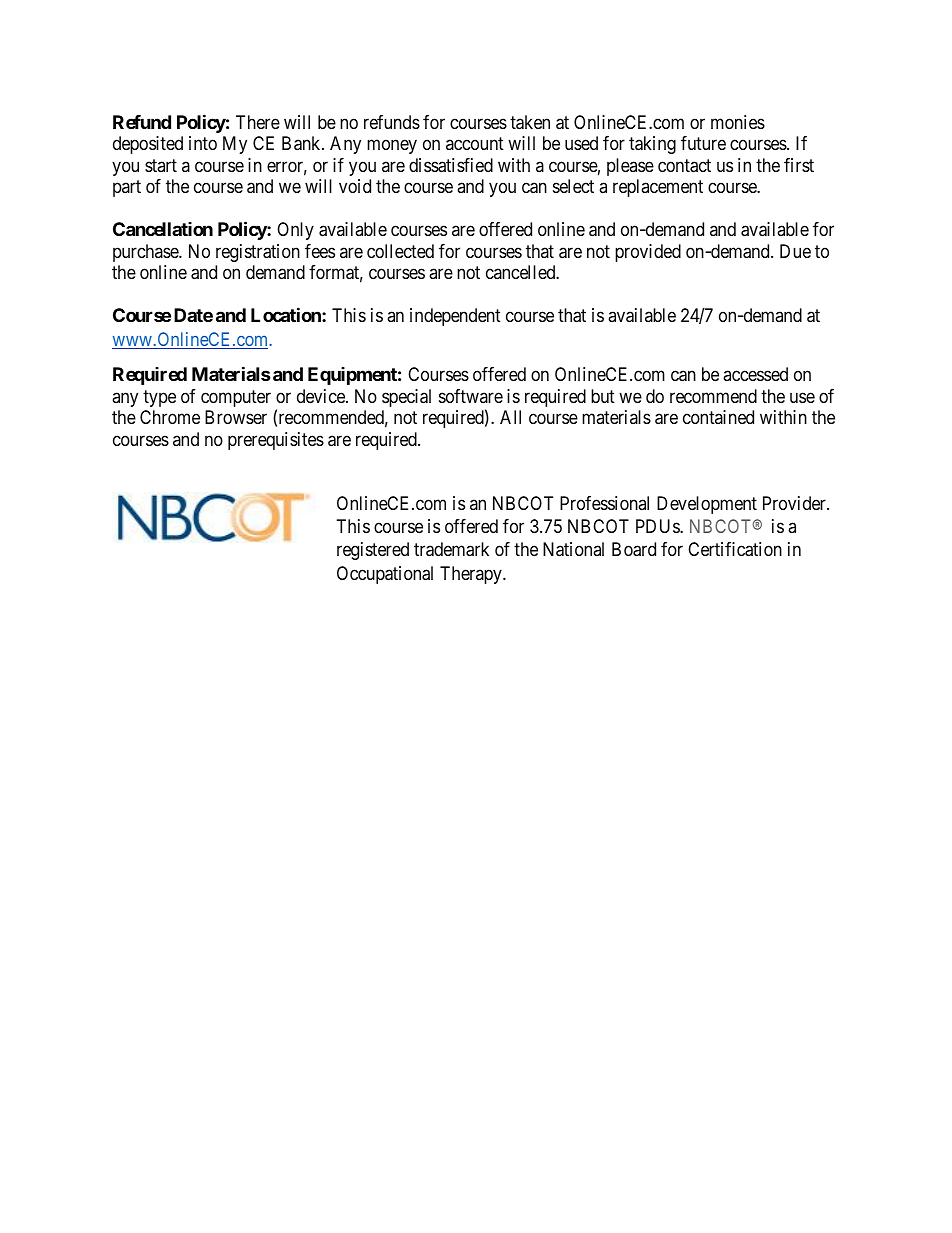 This screenshot has height=1233, width=952. What do you see at coordinates (475, 144) in the screenshot?
I see `account` at bounding box center [475, 144].
